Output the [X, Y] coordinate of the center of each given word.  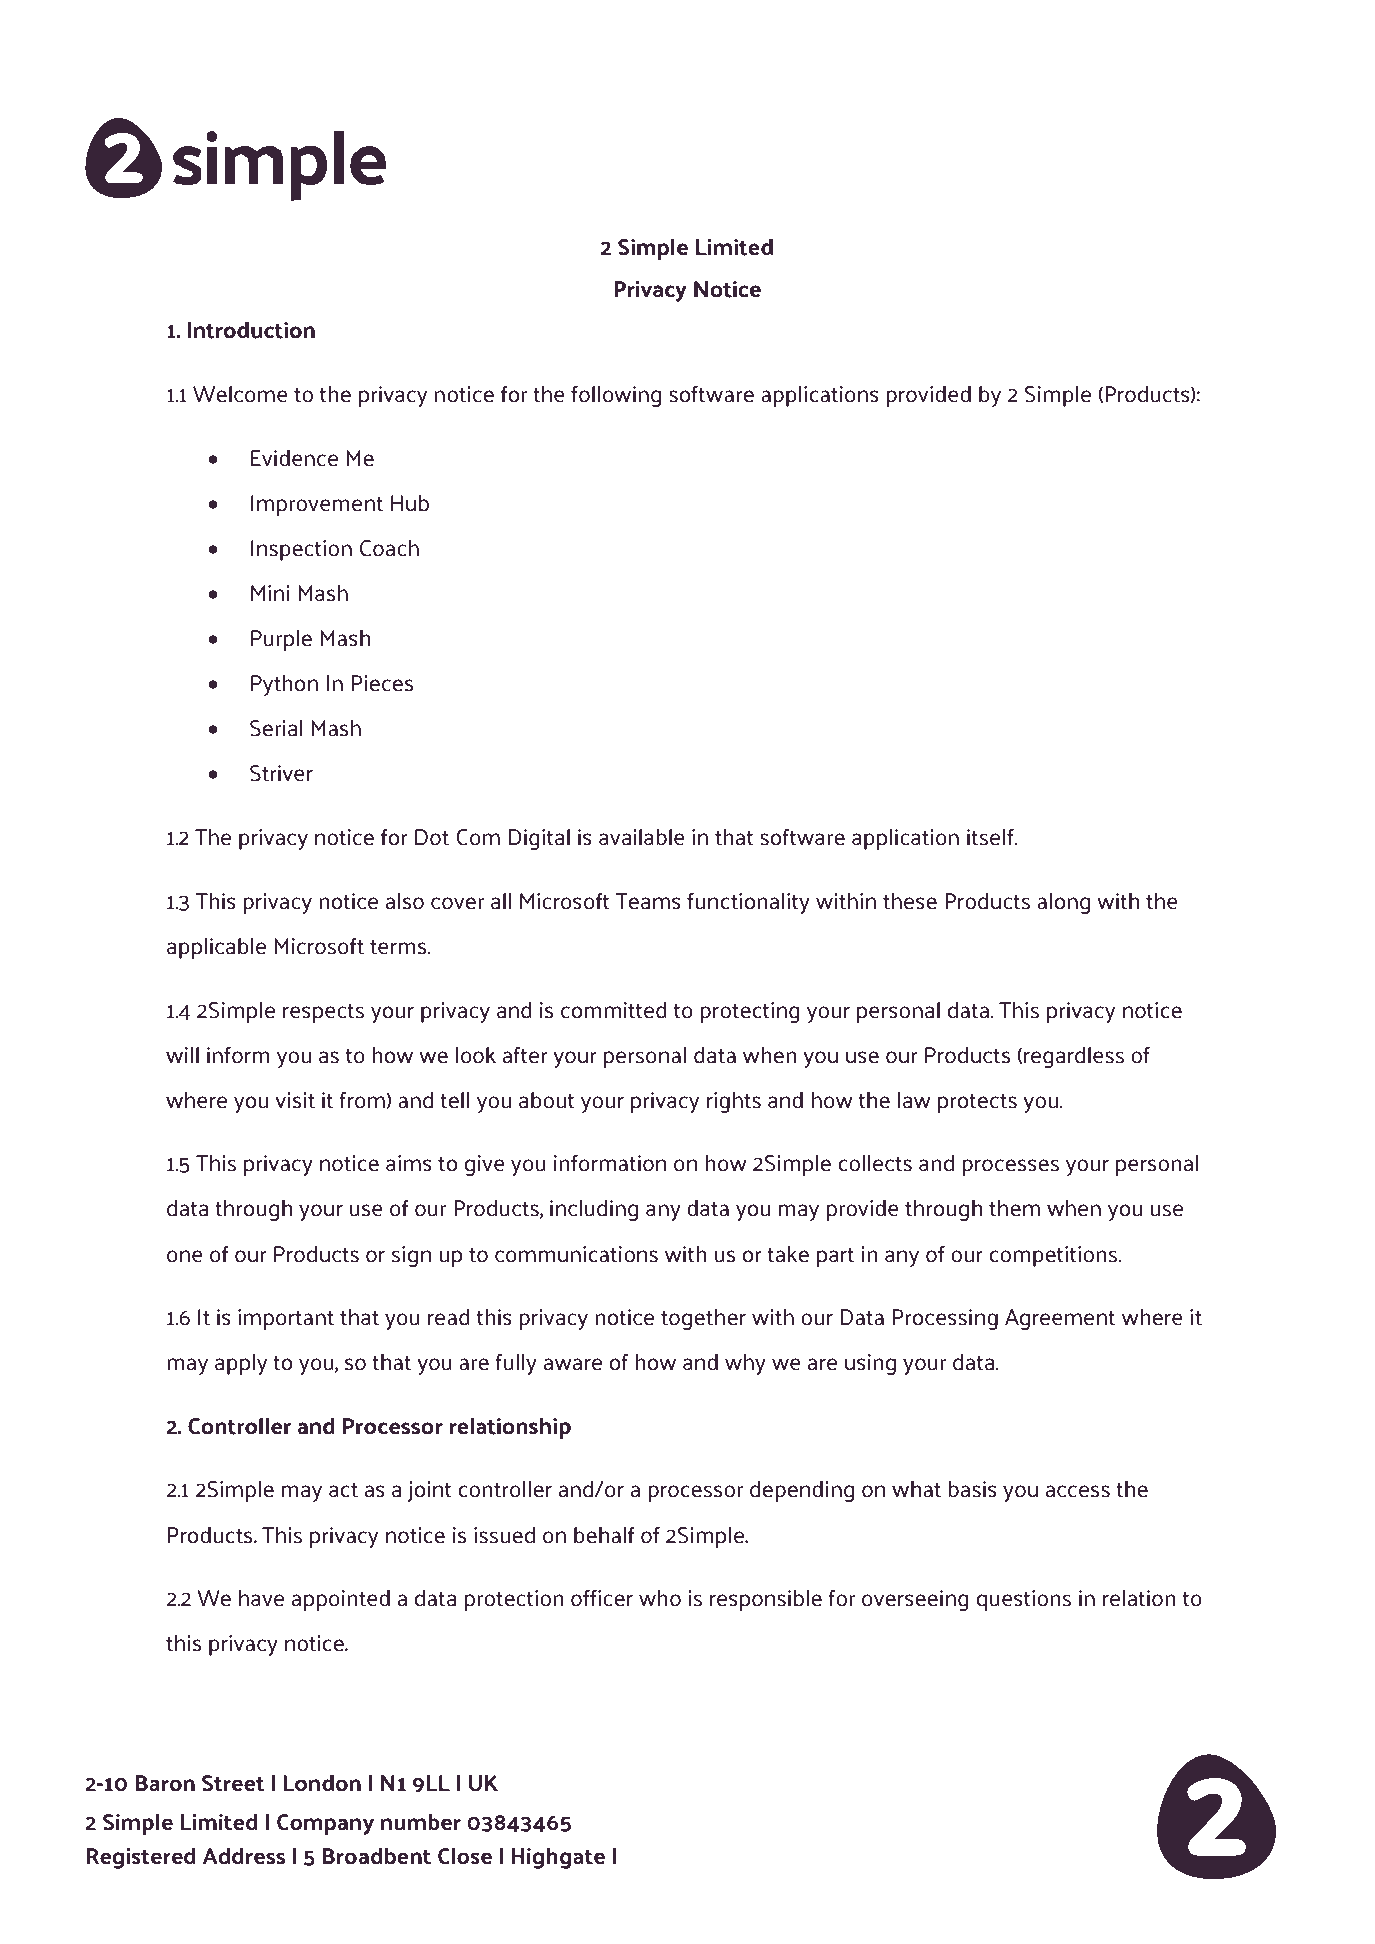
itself [991, 837]
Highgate [558, 1858]
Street [233, 1783]
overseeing [915, 1600]
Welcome [240, 394]
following [616, 396]
